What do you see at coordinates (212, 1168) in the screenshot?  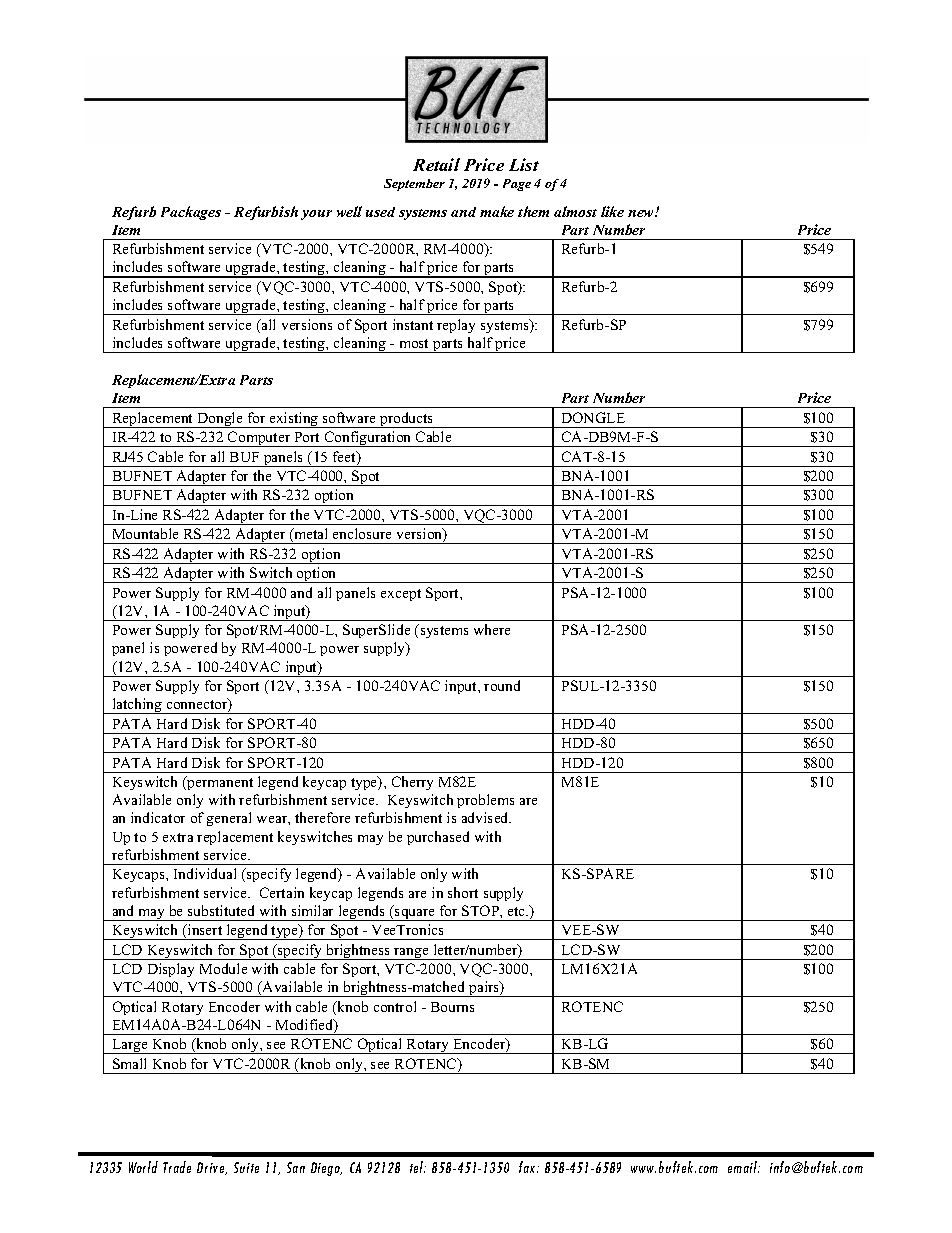 I see `Drive` at bounding box center [212, 1168].
